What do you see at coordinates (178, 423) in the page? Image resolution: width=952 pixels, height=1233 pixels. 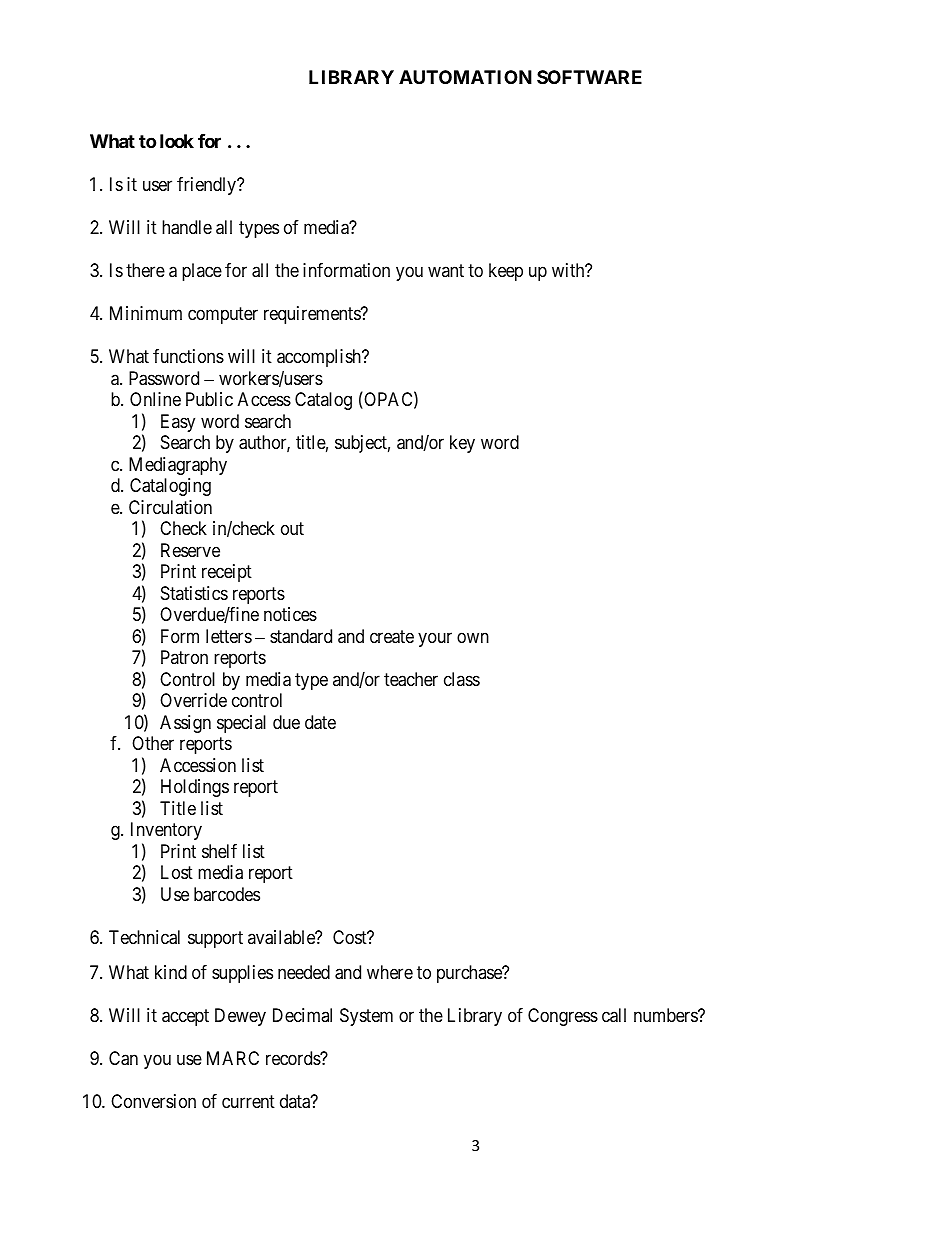 I see `Easy` at bounding box center [178, 423].
